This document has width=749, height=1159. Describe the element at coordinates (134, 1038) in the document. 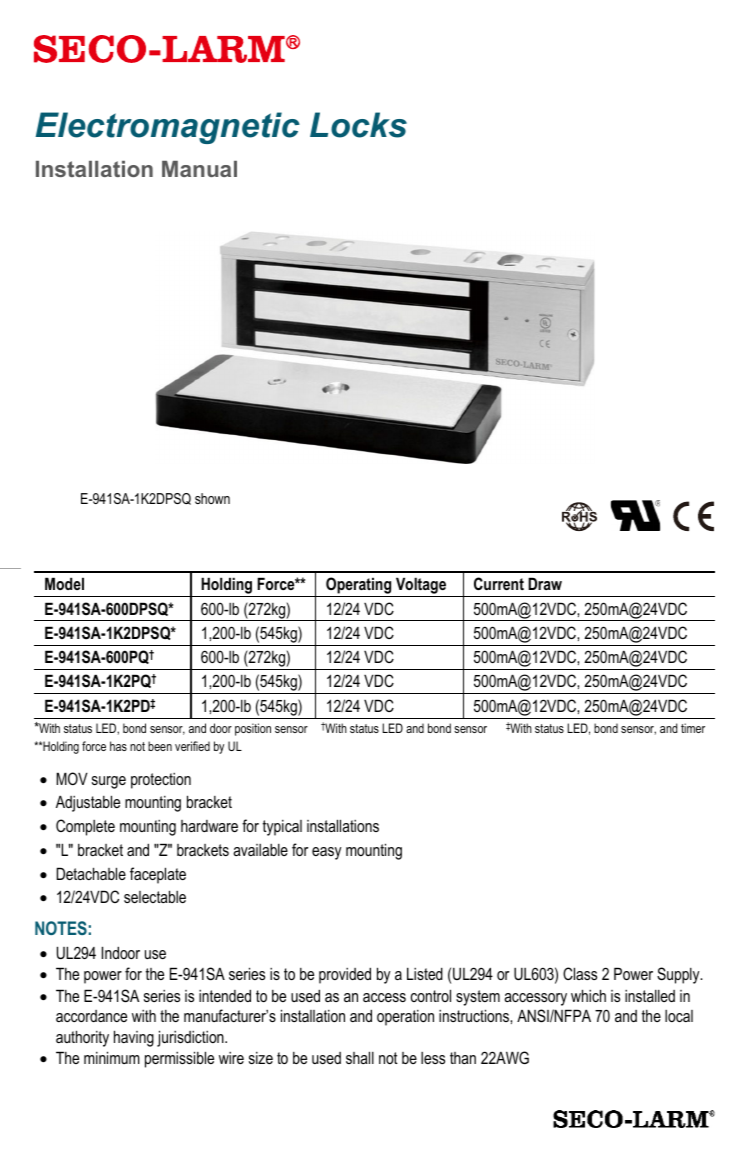

I see `having` at that location.
